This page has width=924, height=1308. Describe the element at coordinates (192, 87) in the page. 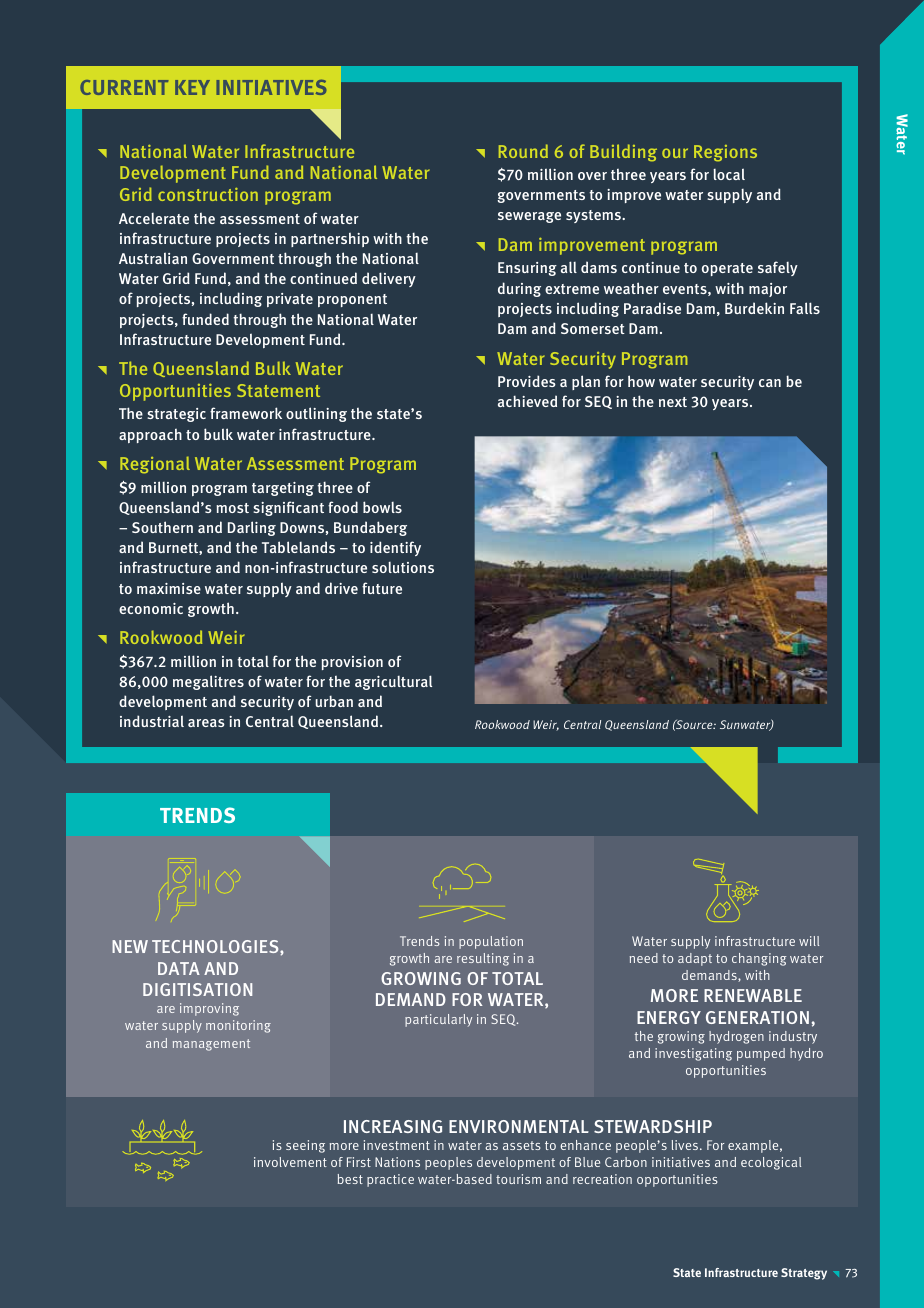

I see `KEY` at that location.
